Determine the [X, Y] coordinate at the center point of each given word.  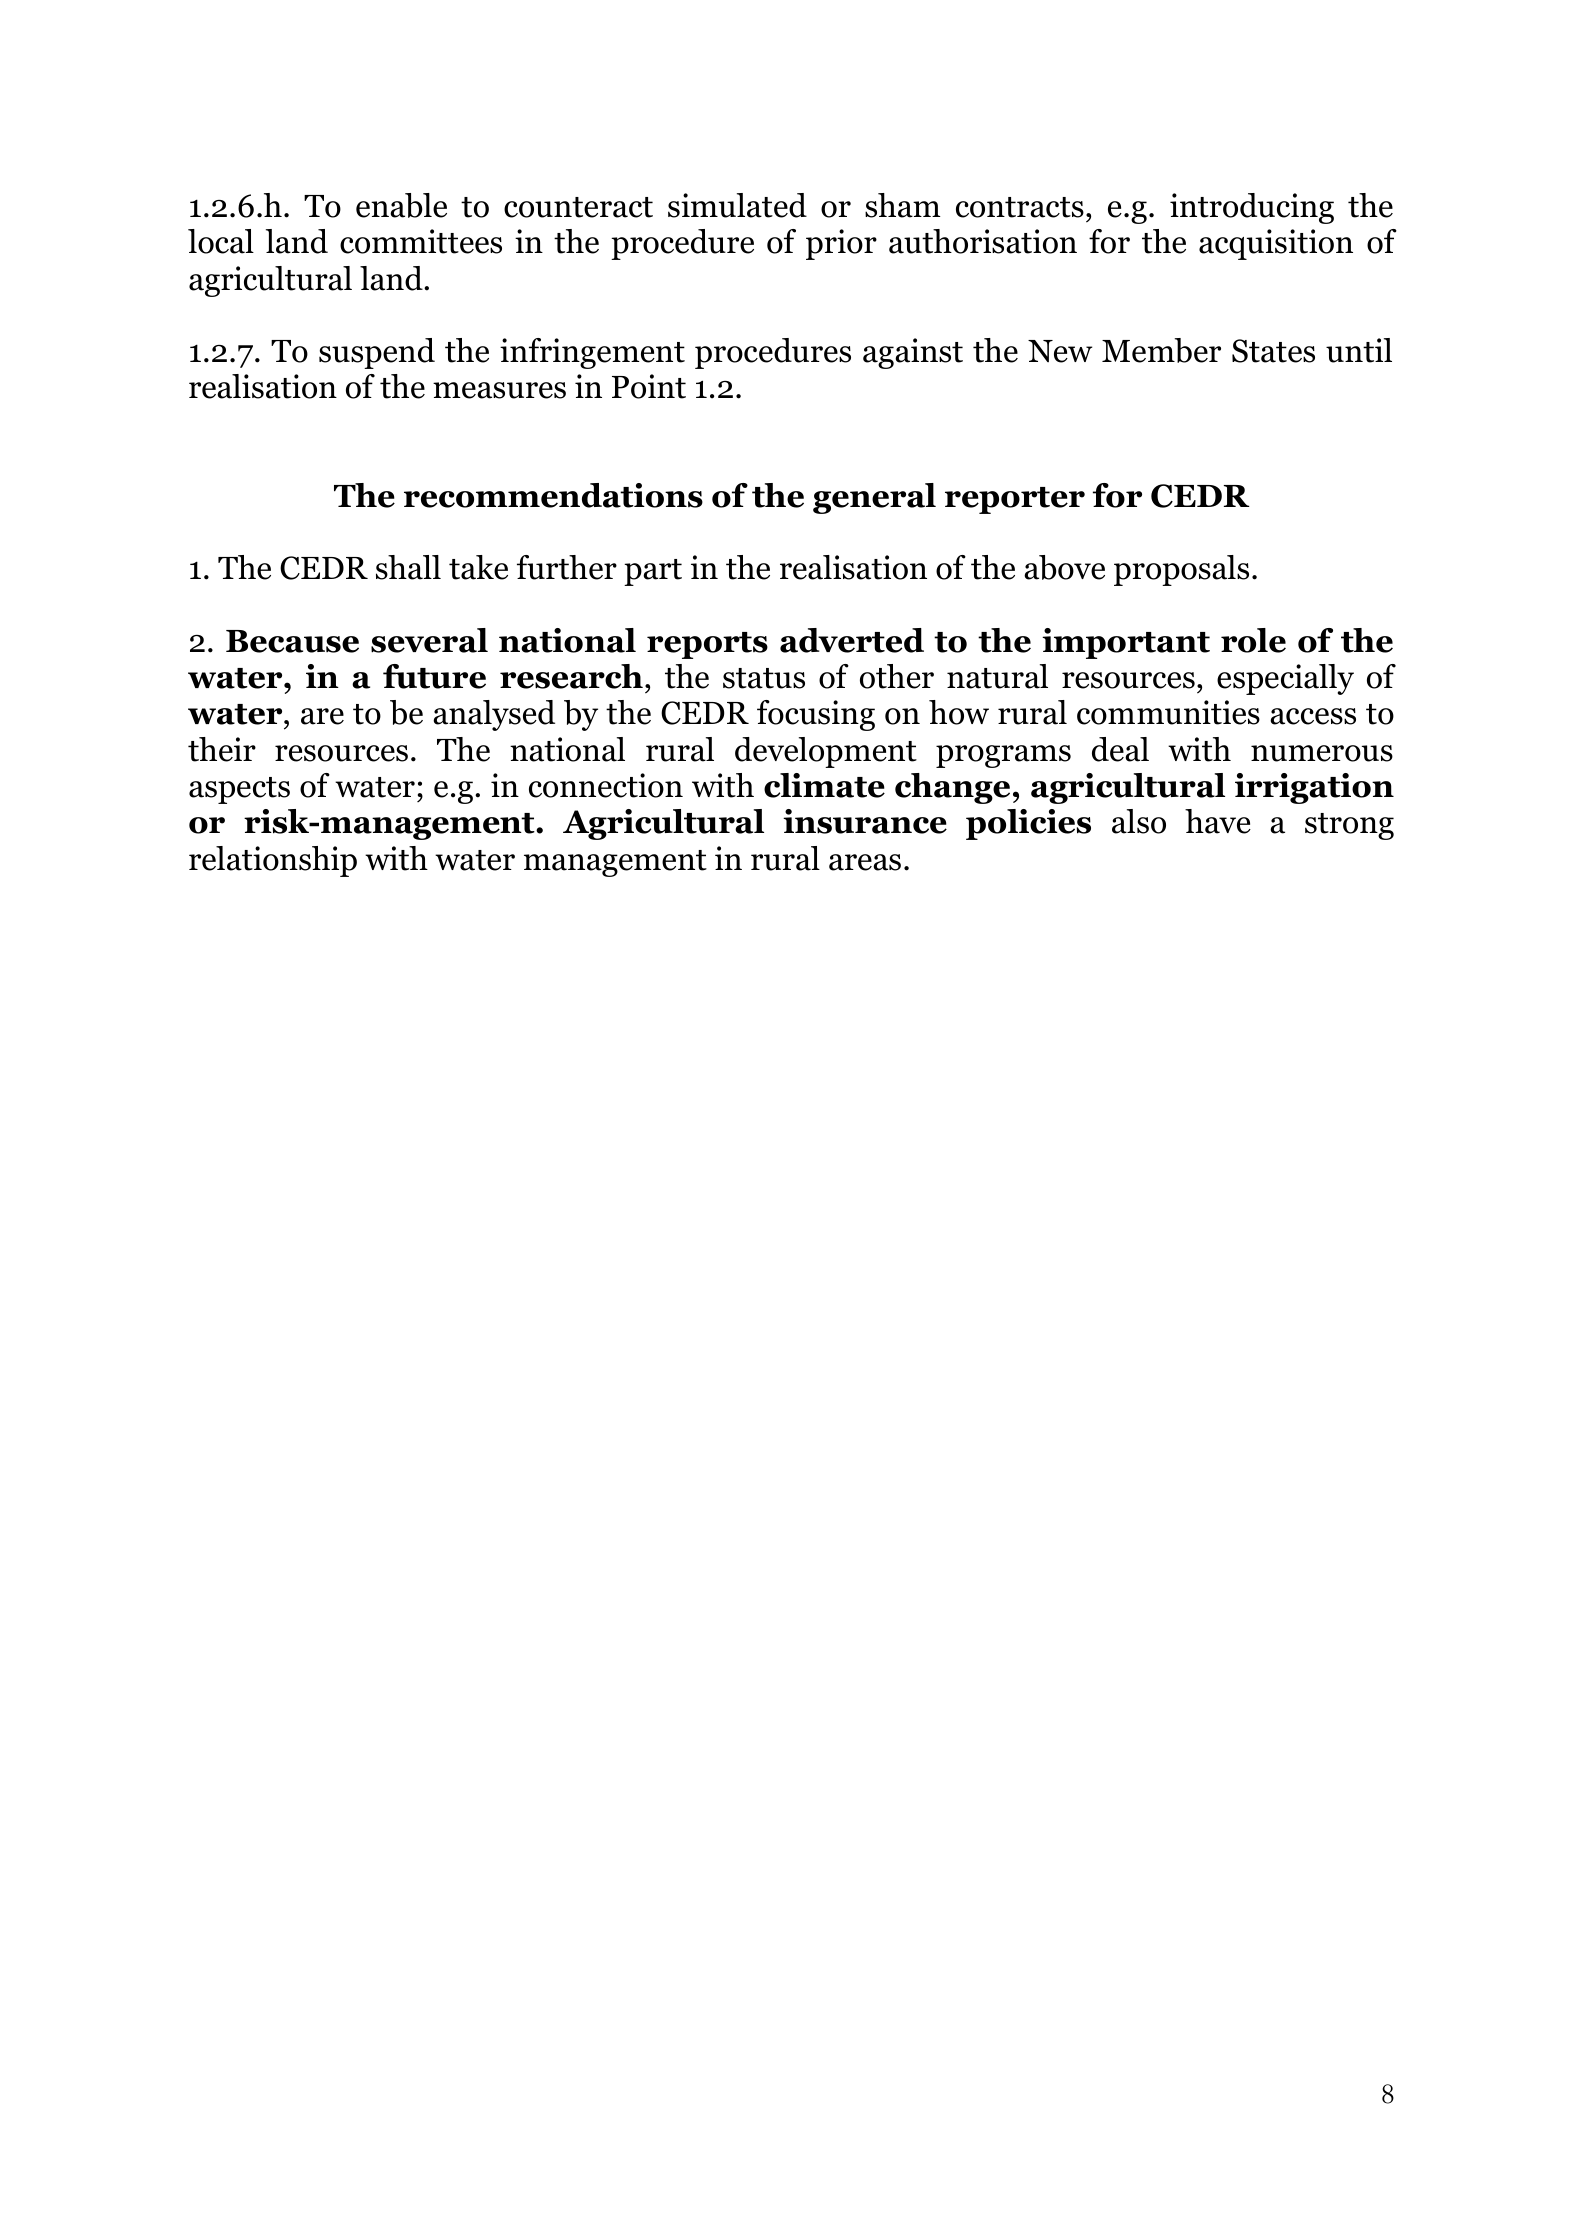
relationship [273, 861]
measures [499, 390]
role [1253, 640]
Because [292, 641]
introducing [1252, 208]
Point [649, 386]
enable [401, 205]
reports [707, 645]
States [1273, 351]
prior [841, 244]
